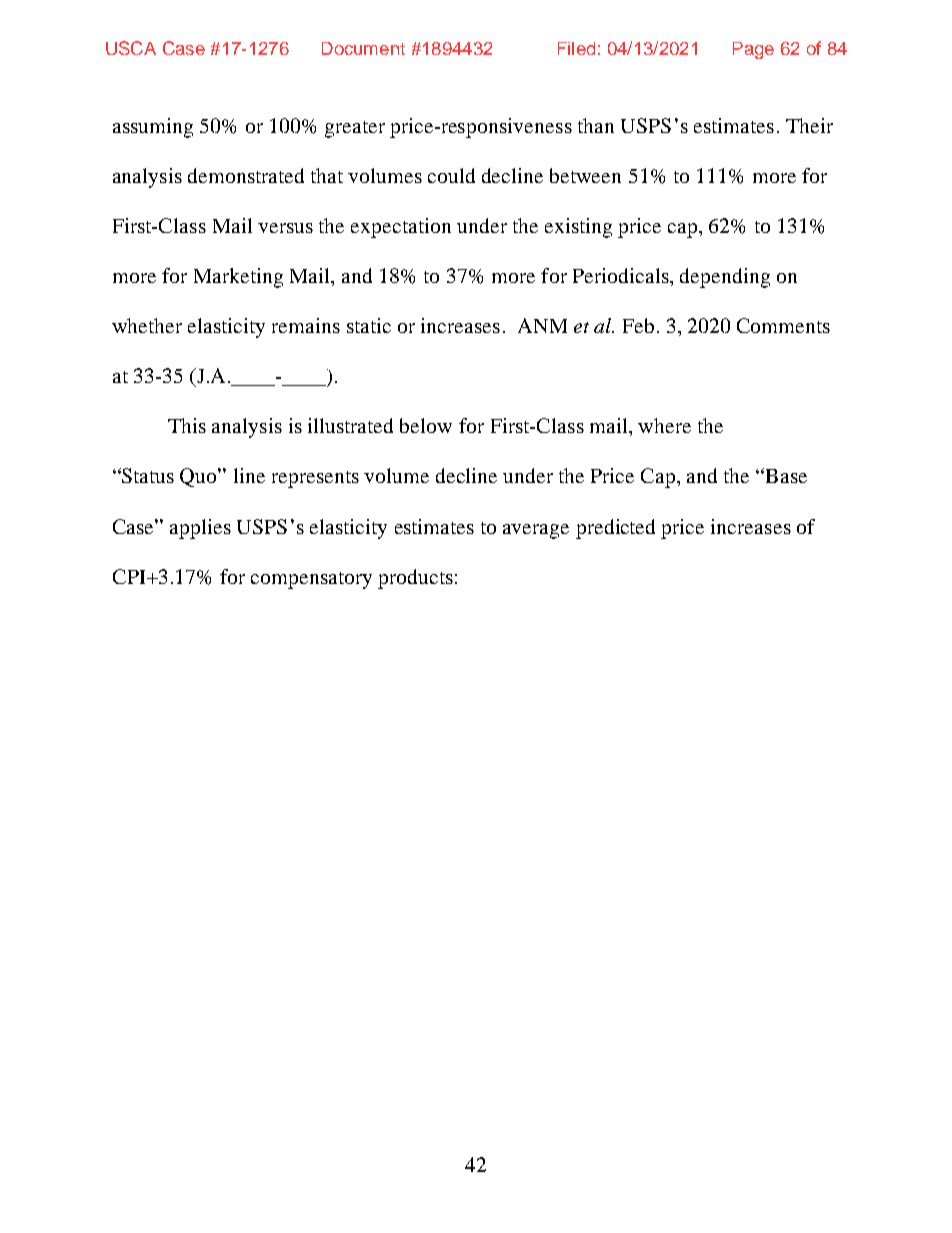 The width and height of the screenshot is (952, 1233). What do you see at coordinates (147, 325) in the screenshot?
I see `whether` at bounding box center [147, 325].
